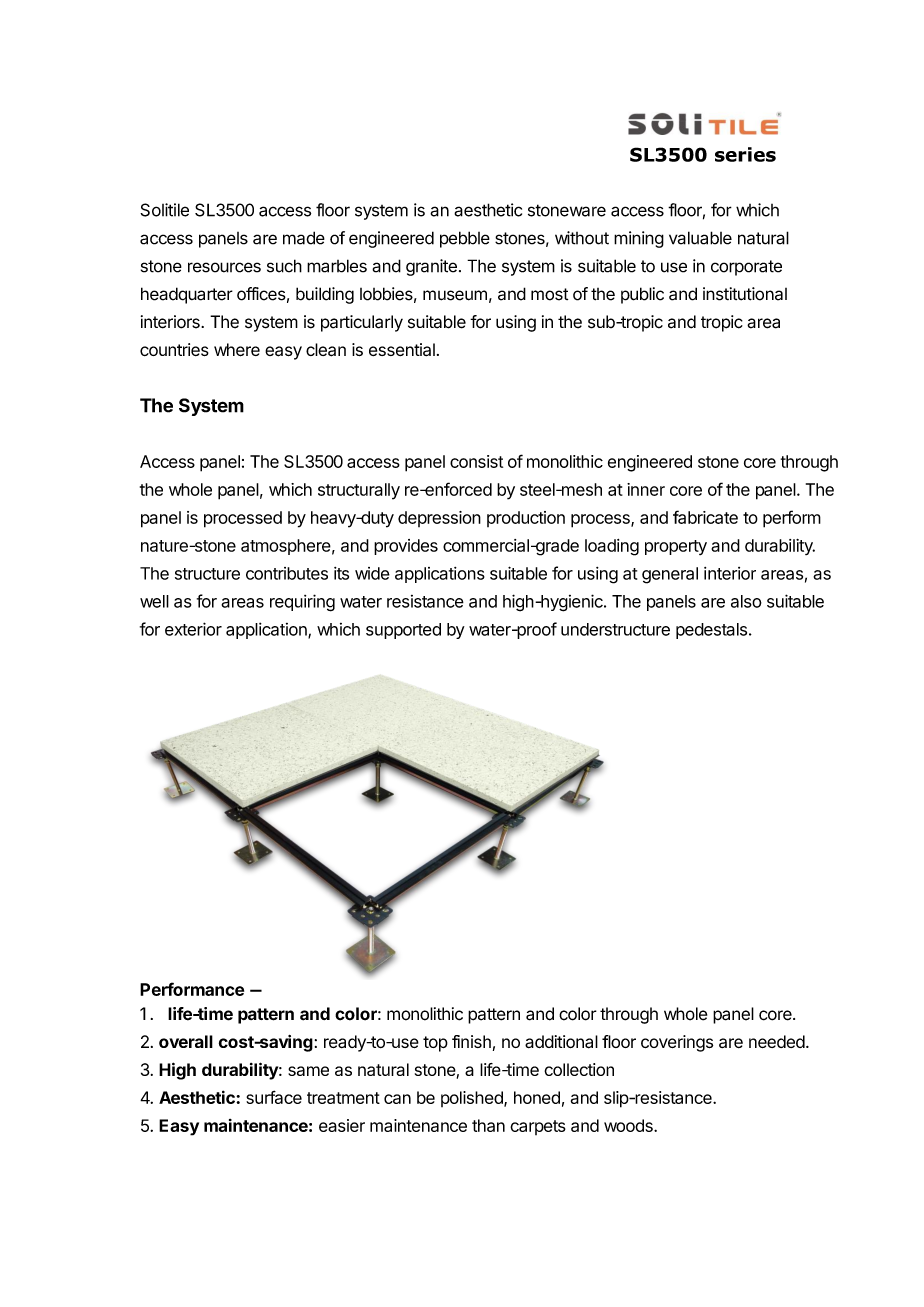 The image size is (924, 1307). What do you see at coordinates (403, 631) in the screenshot?
I see `supported` at bounding box center [403, 631].
